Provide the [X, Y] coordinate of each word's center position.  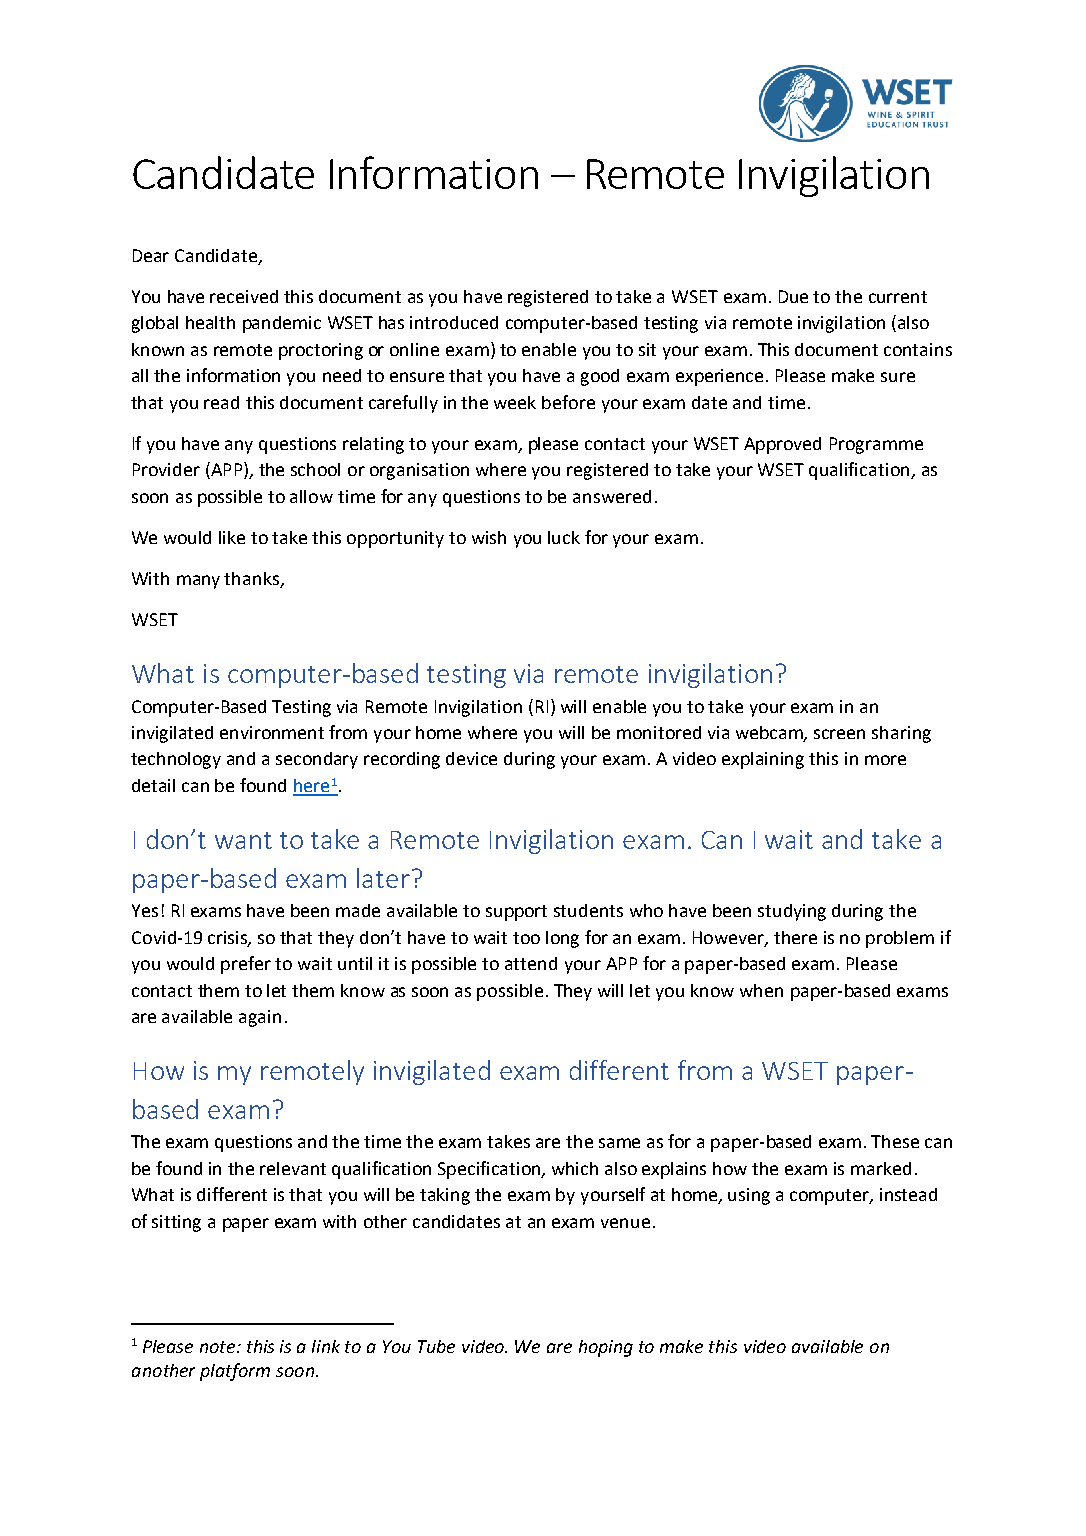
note [219, 1347]
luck [564, 537]
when [761, 990]
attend [531, 963]
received [244, 296]
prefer [246, 965]
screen [839, 734]
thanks [251, 578]
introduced [454, 322]
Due [793, 296]
